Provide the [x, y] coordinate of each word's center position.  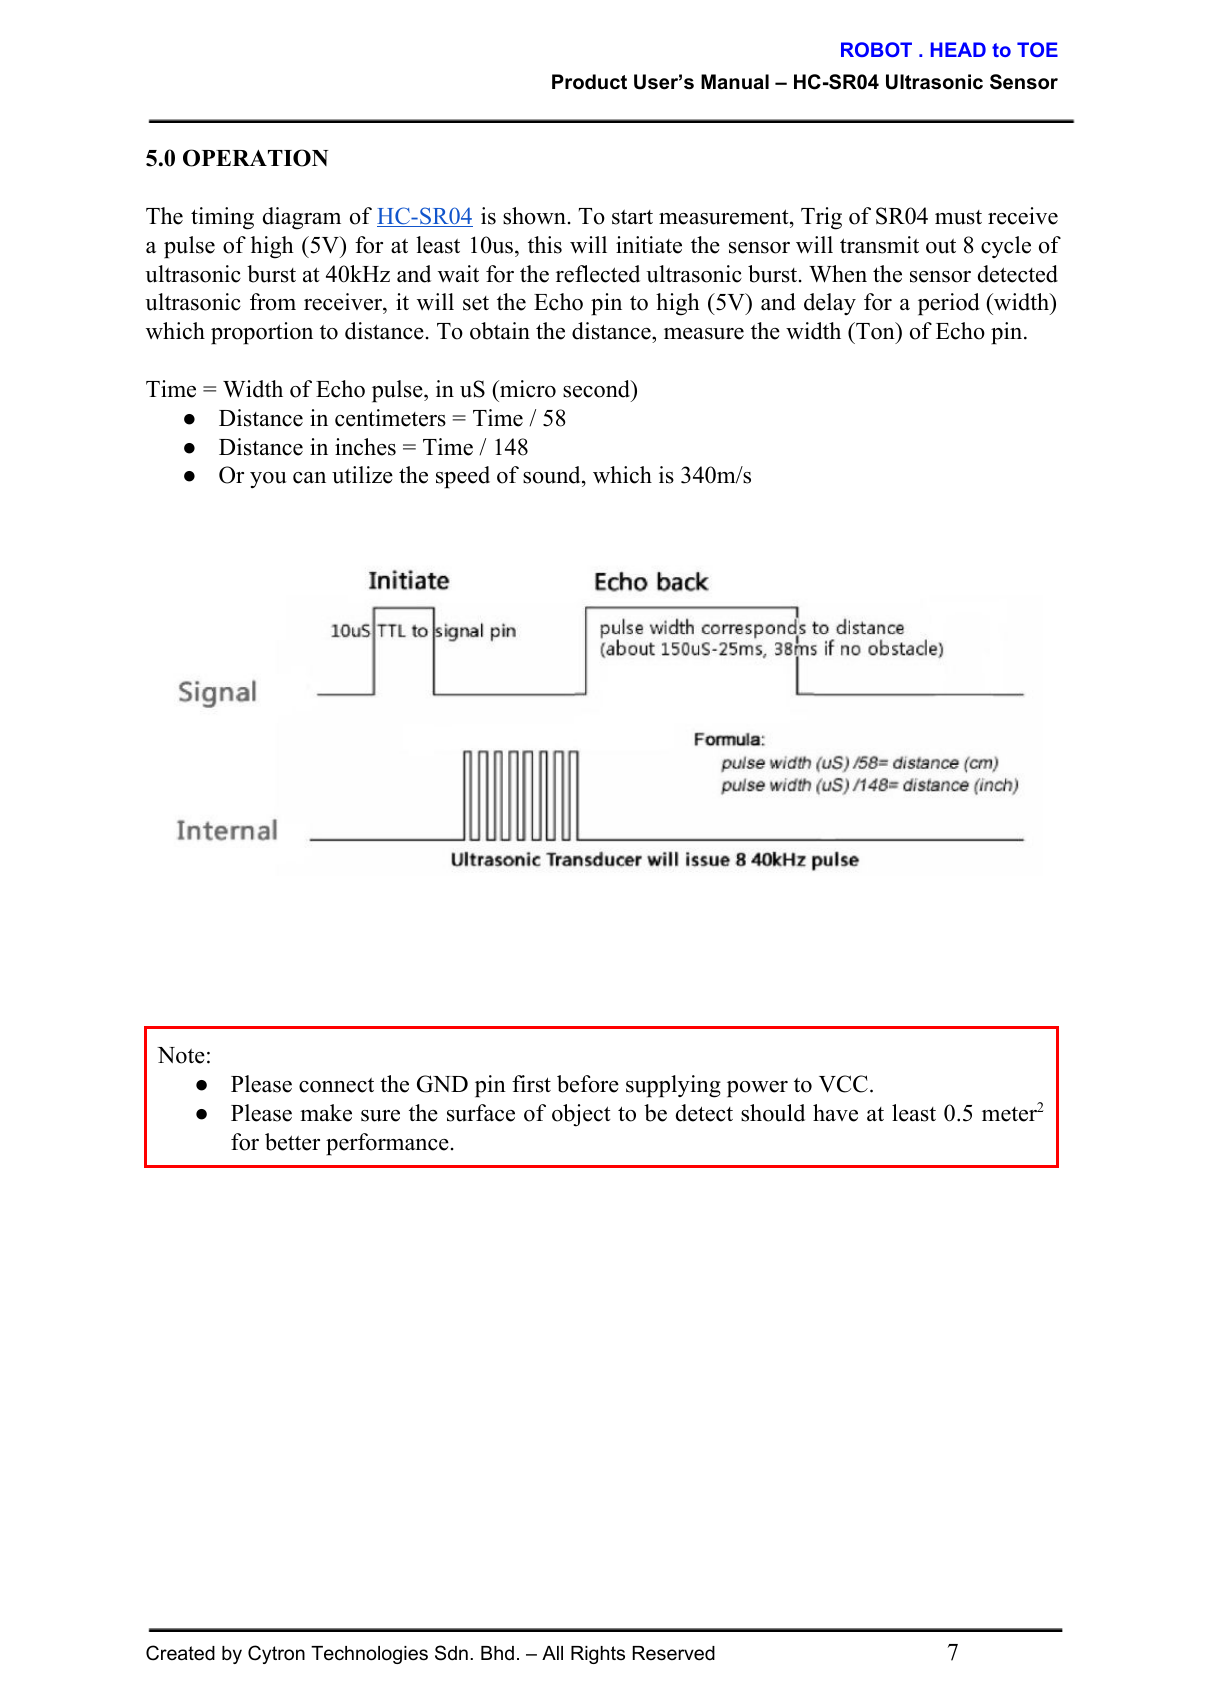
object [581, 1115]
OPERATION [255, 158]
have [835, 1113]
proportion [262, 333]
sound [553, 476]
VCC [843, 1084]
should [773, 1113]
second [598, 389]
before [588, 1084]
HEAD [958, 49]
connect [336, 1085]
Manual [735, 82]
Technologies [369, 1655]
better [292, 1142]
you [268, 480]
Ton [875, 331]
